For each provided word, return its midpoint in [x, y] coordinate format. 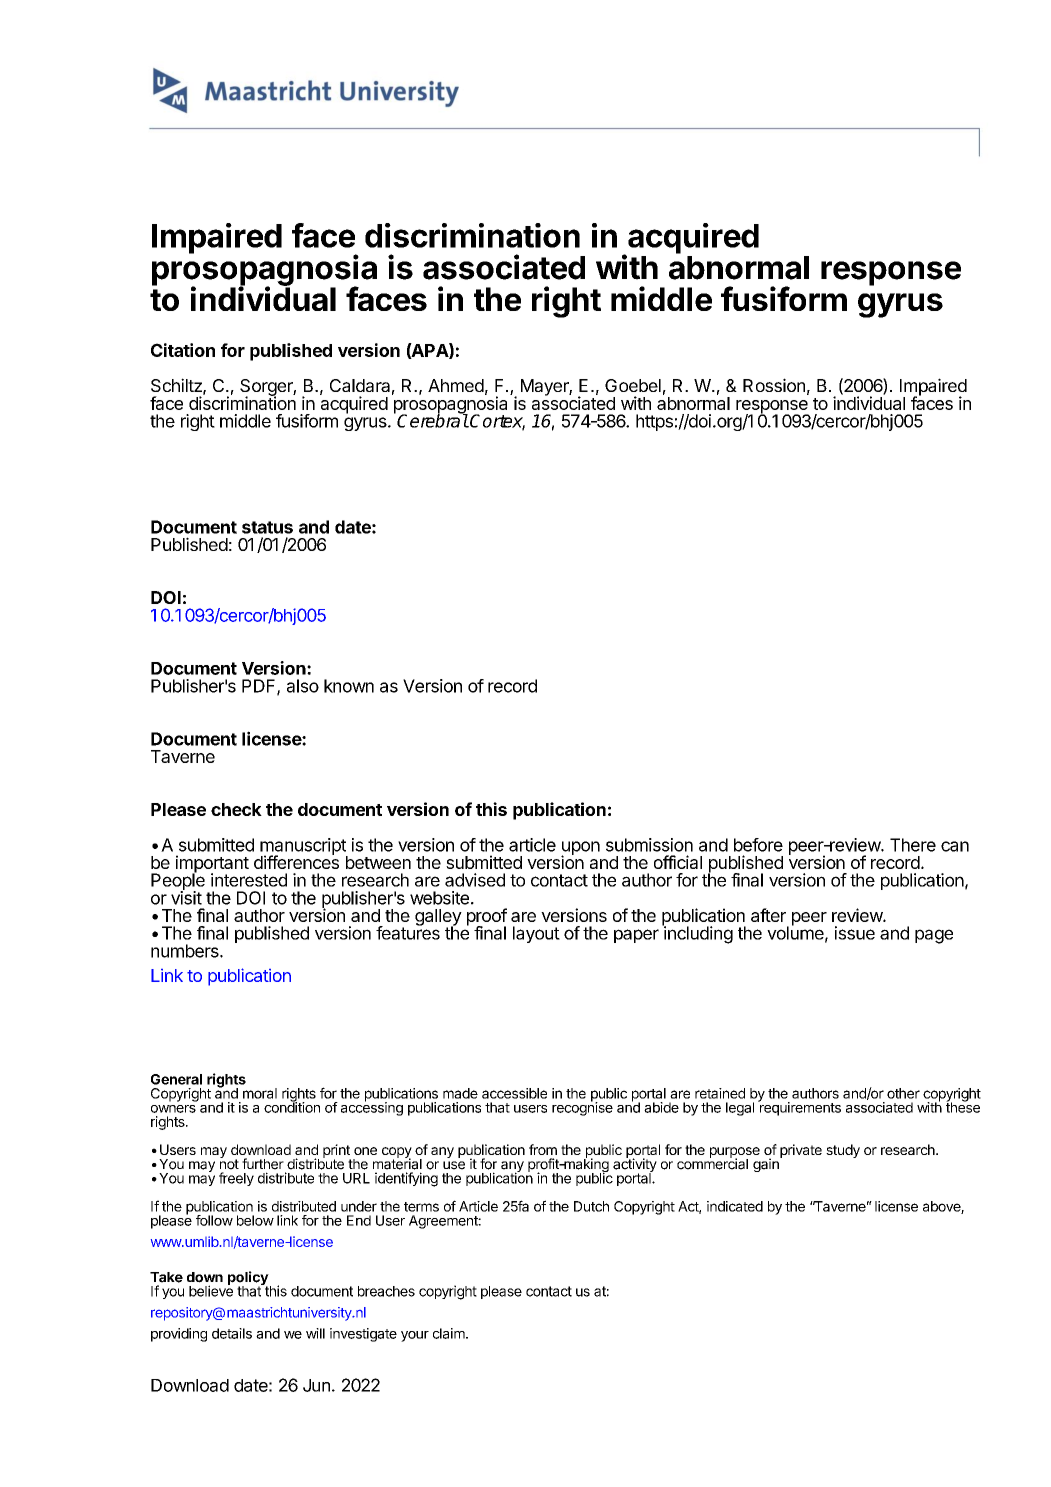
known [349, 686]
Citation [183, 350]
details [232, 1333]
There [913, 845]
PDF [260, 687]
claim [450, 1333]
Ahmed [456, 385]
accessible [514, 1093]
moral [260, 1093]
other [903, 1093]
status [267, 527]
